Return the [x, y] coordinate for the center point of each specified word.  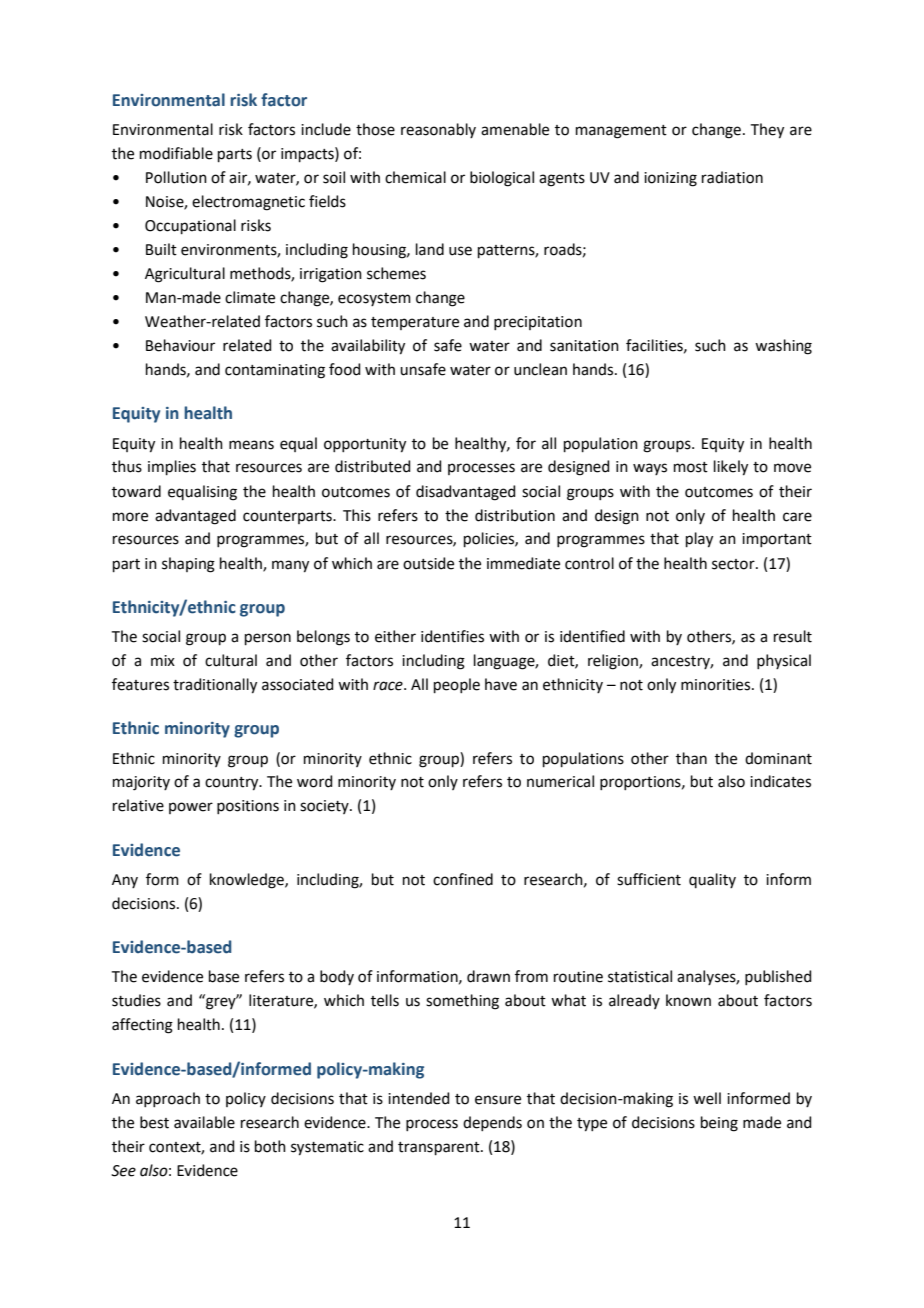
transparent [440, 1148]
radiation [732, 177]
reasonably [438, 130]
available [204, 1122]
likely [731, 468]
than [691, 758]
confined [463, 879]
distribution [515, 515]
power [191, 808]
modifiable [176, 153]
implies [172, 467]
